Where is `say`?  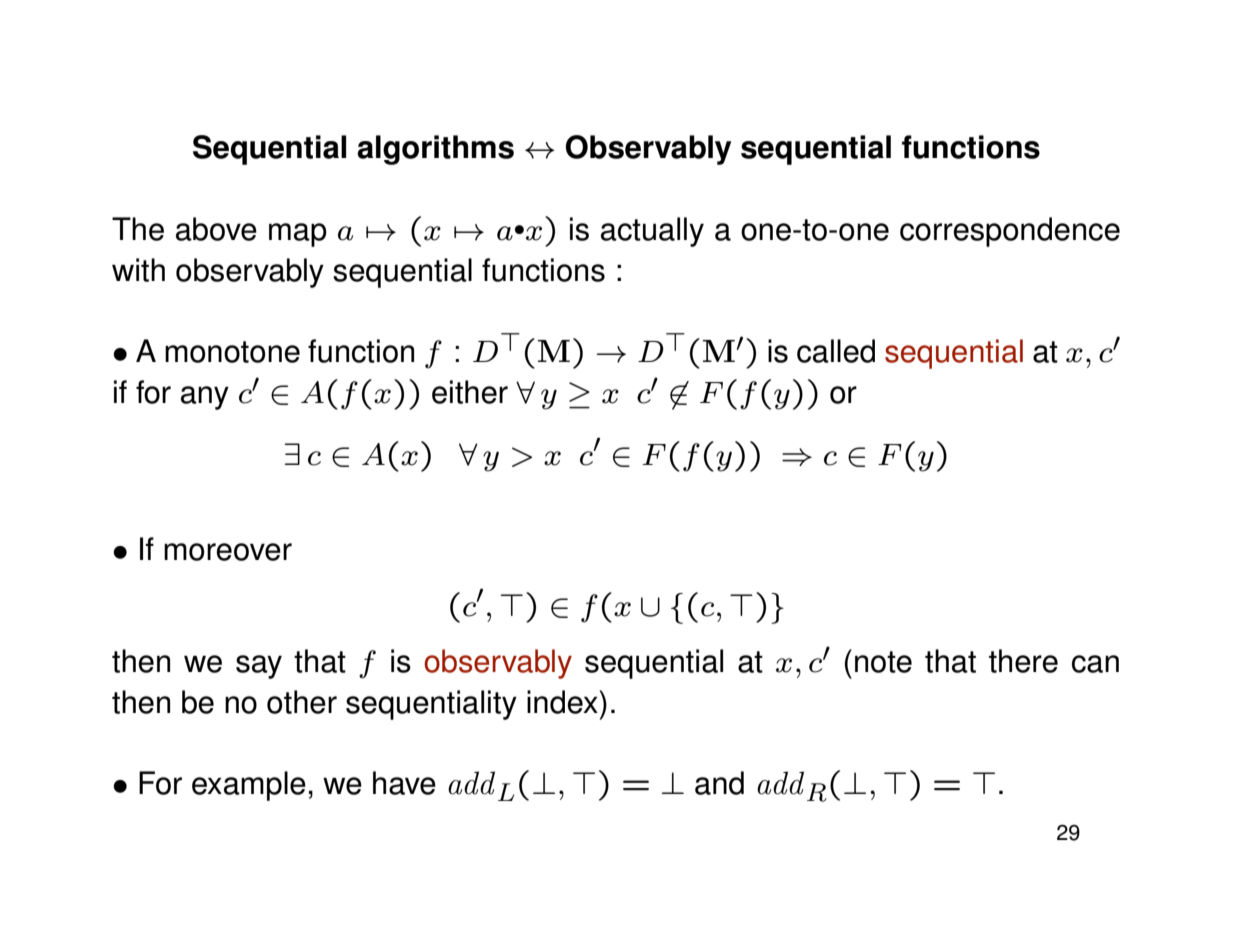
say is located at coordinates (259, 667).
